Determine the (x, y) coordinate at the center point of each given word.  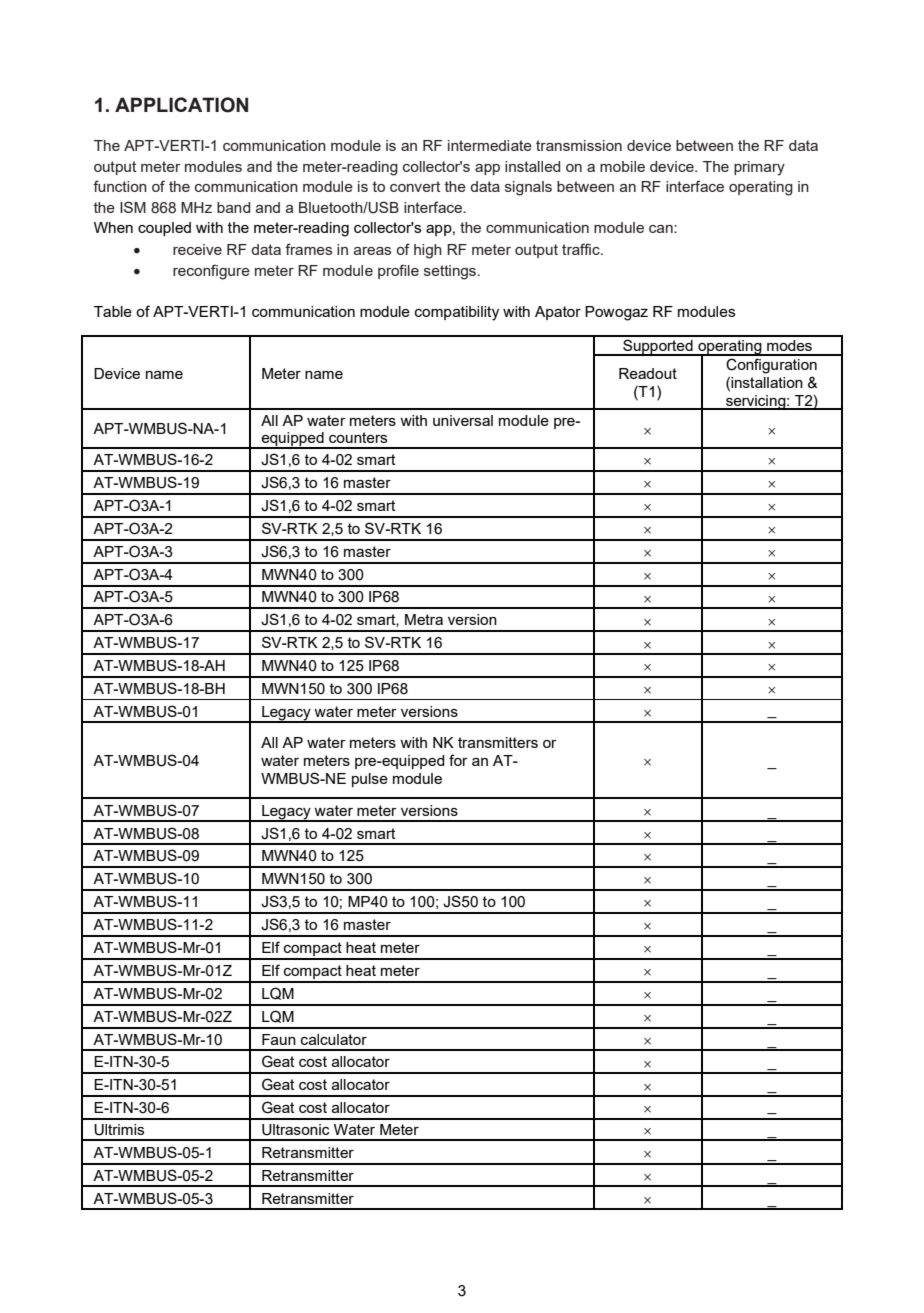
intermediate (490, 145)
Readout (648, 373)
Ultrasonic (295, 1130)
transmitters (498, 742)
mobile (622, 166)
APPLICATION (181, 105)
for (458, 760)
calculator (334, 1039)
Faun (279, 1039)
